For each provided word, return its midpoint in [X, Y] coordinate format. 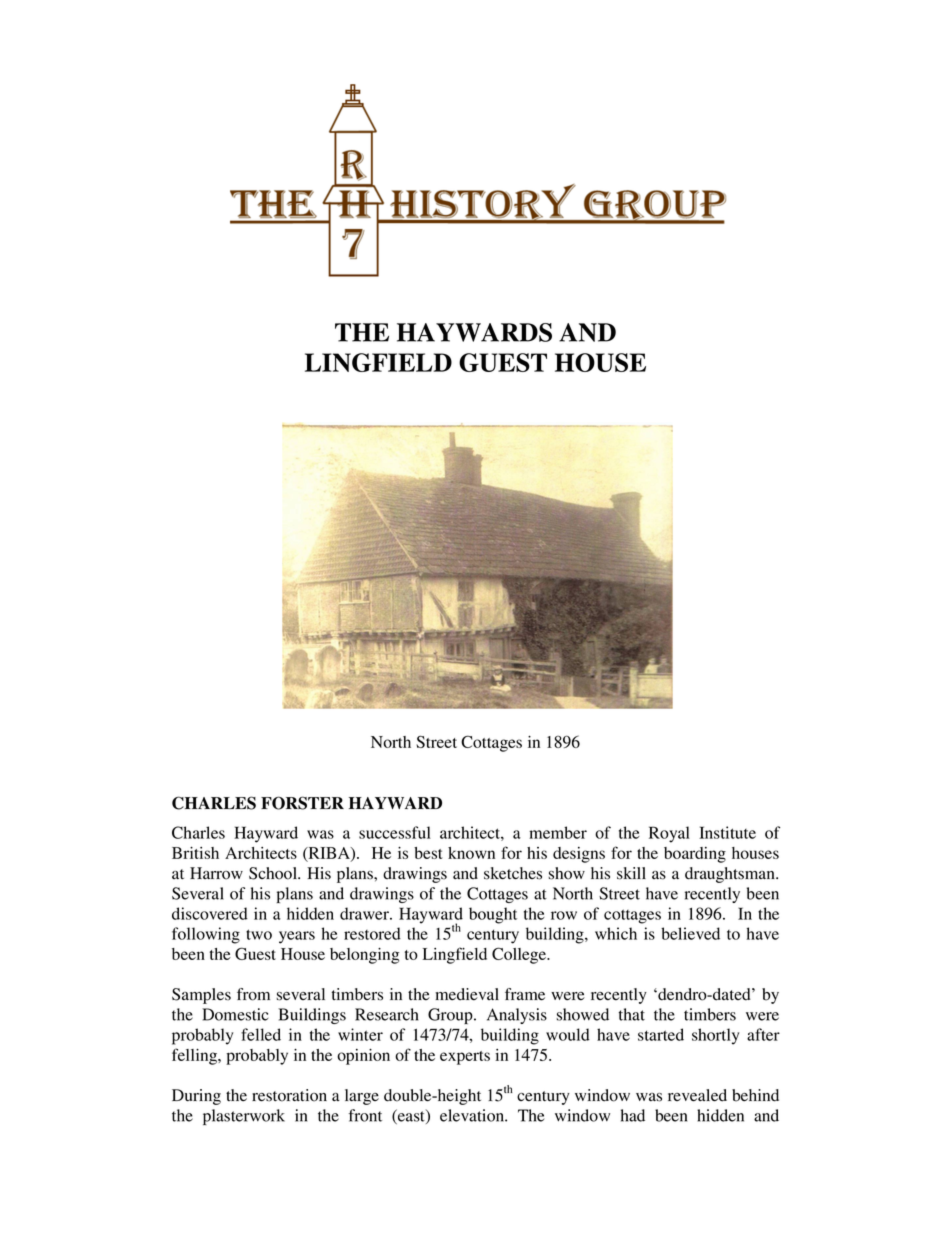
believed [690, 933]
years [297, 937]
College [520, 955]
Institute [727, 832]
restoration [289, 1095]
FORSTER [302, 803]
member [558, 832]
